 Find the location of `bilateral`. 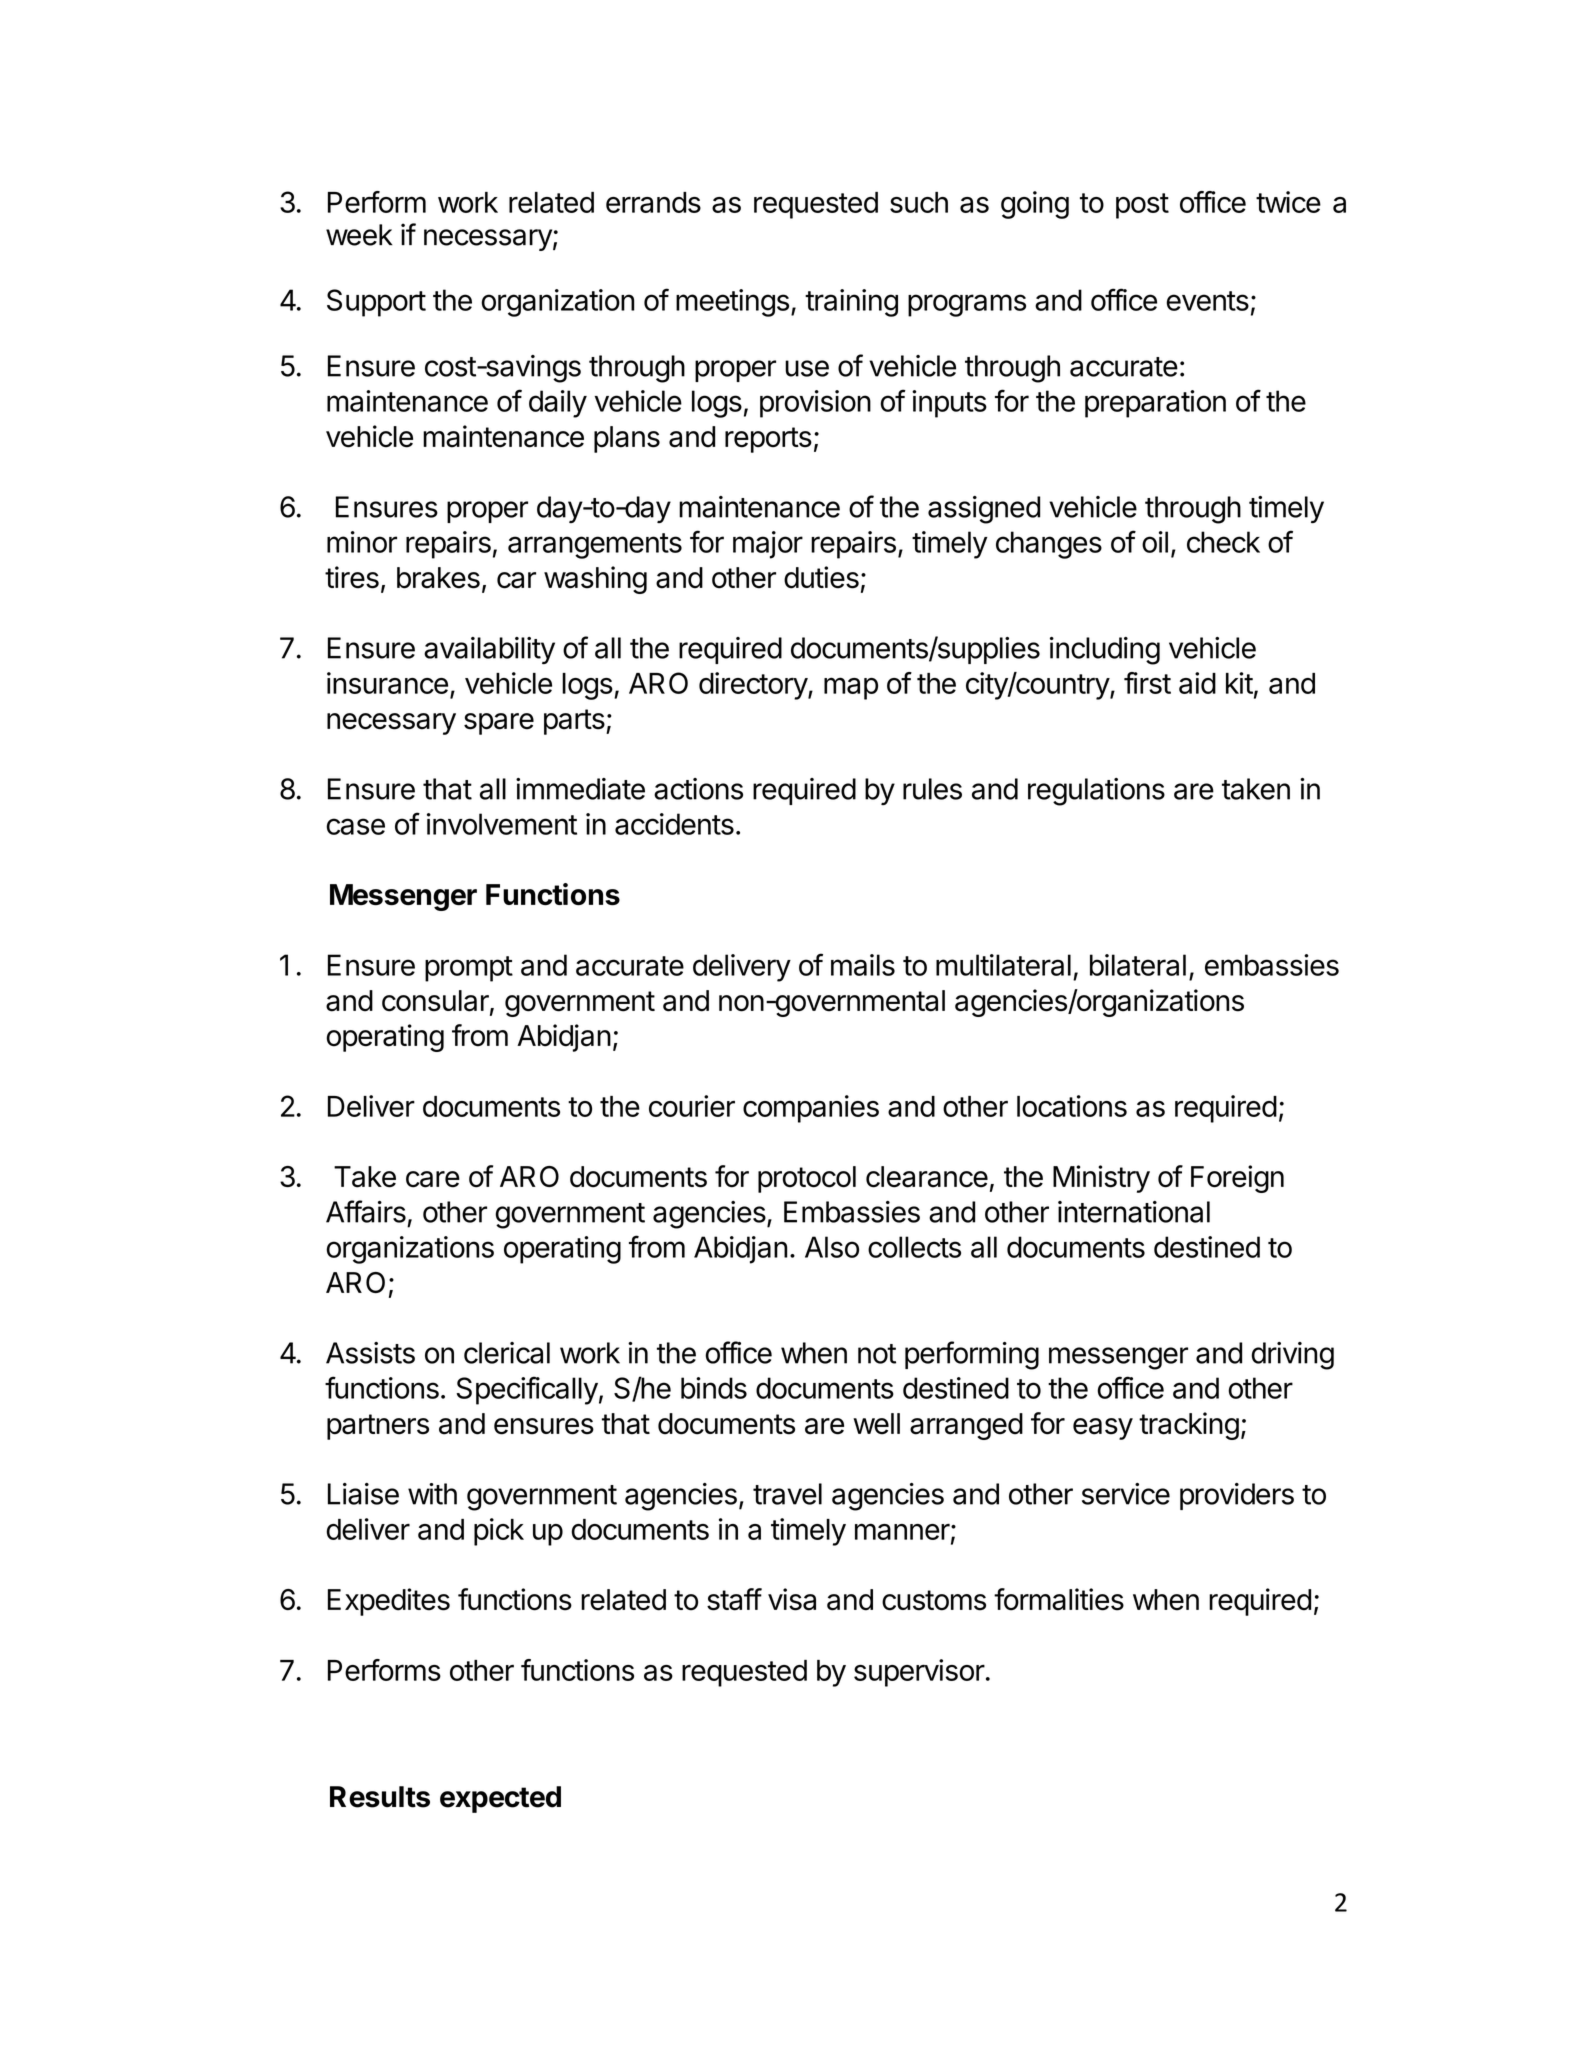

bilateral is located at coordinates (1138, 965).
